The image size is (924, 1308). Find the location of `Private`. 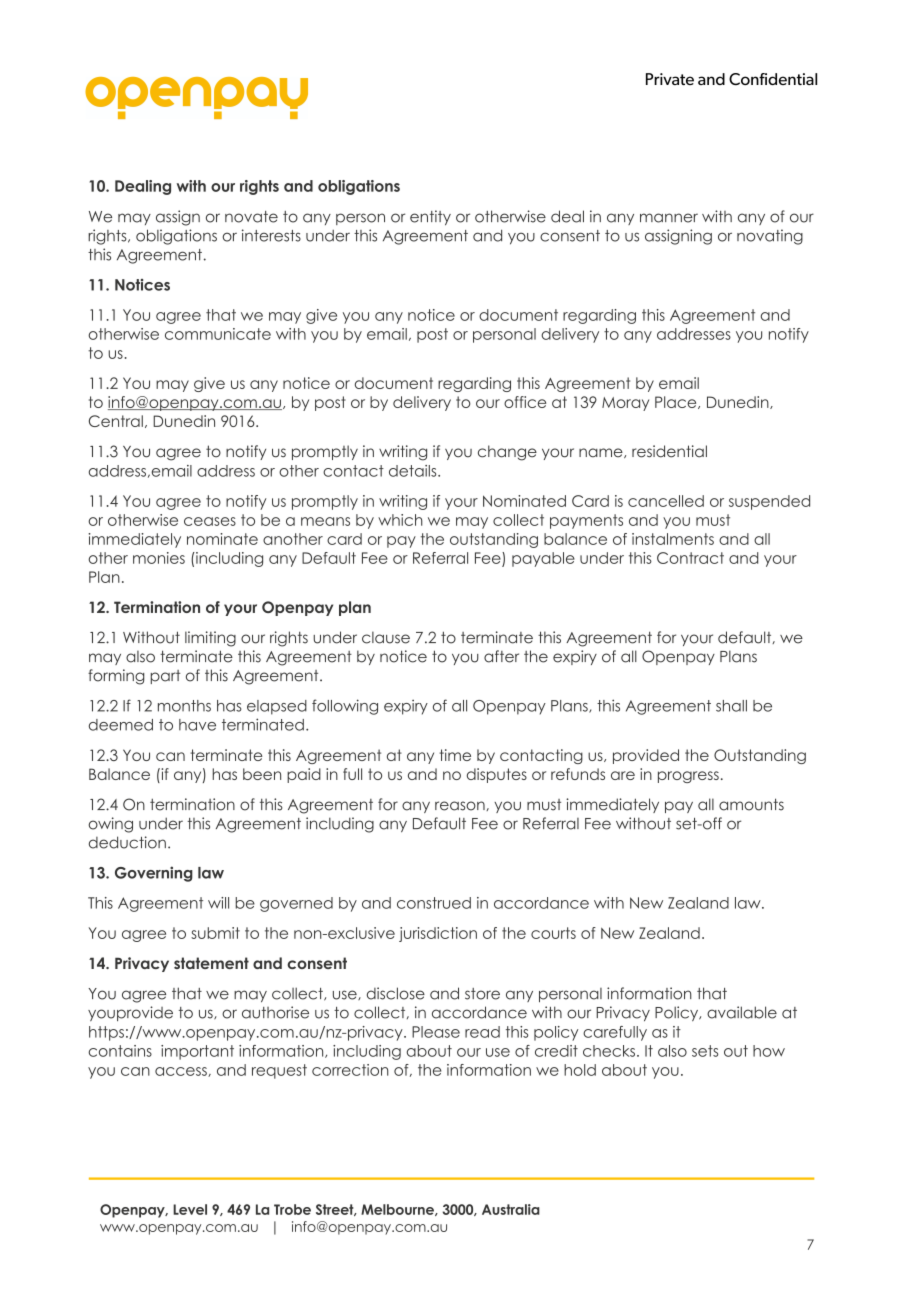

Private is located at coordinates (670, 79).
